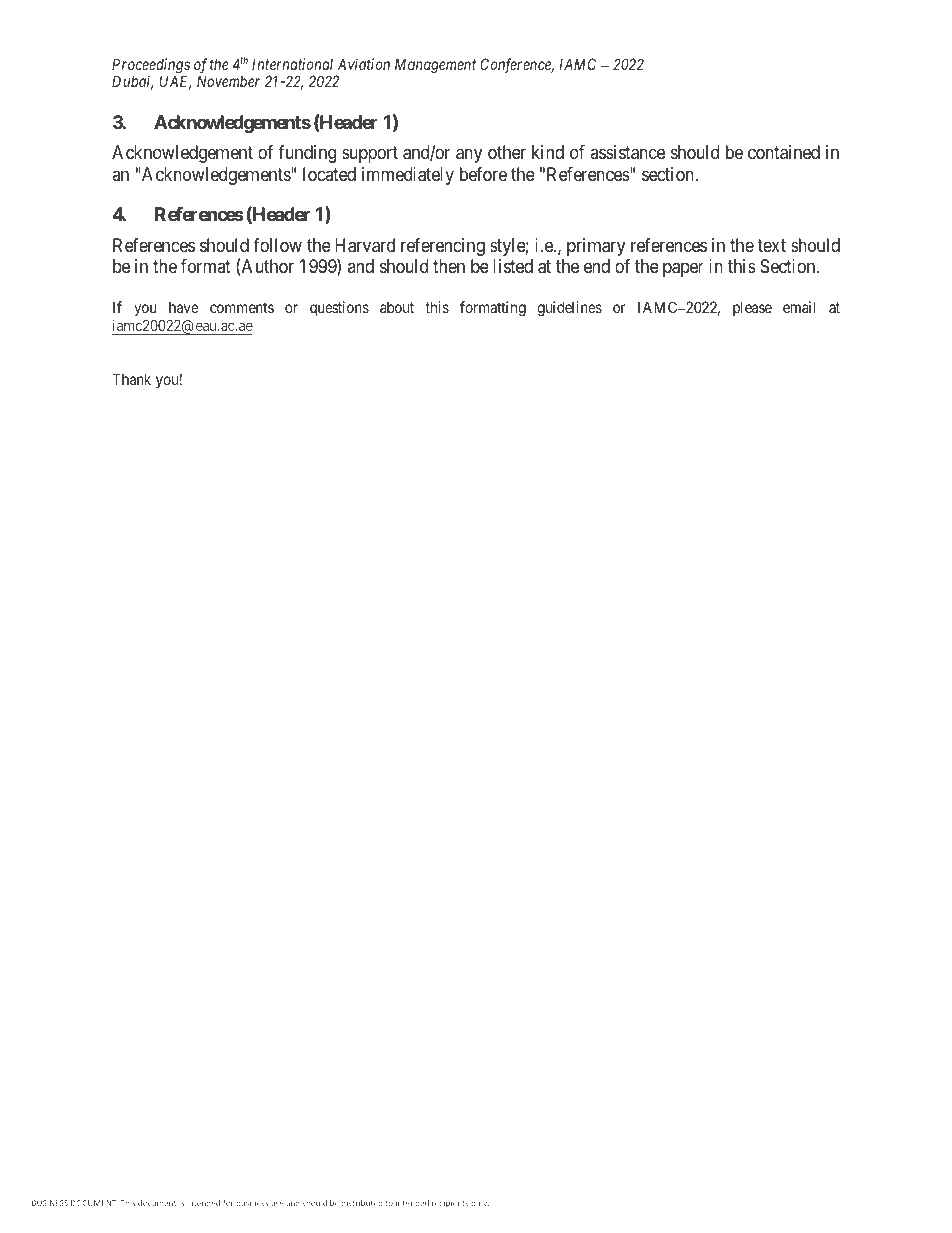 This document has width=952, height=1233. I want to click on recipients, so click(450, 1204).
